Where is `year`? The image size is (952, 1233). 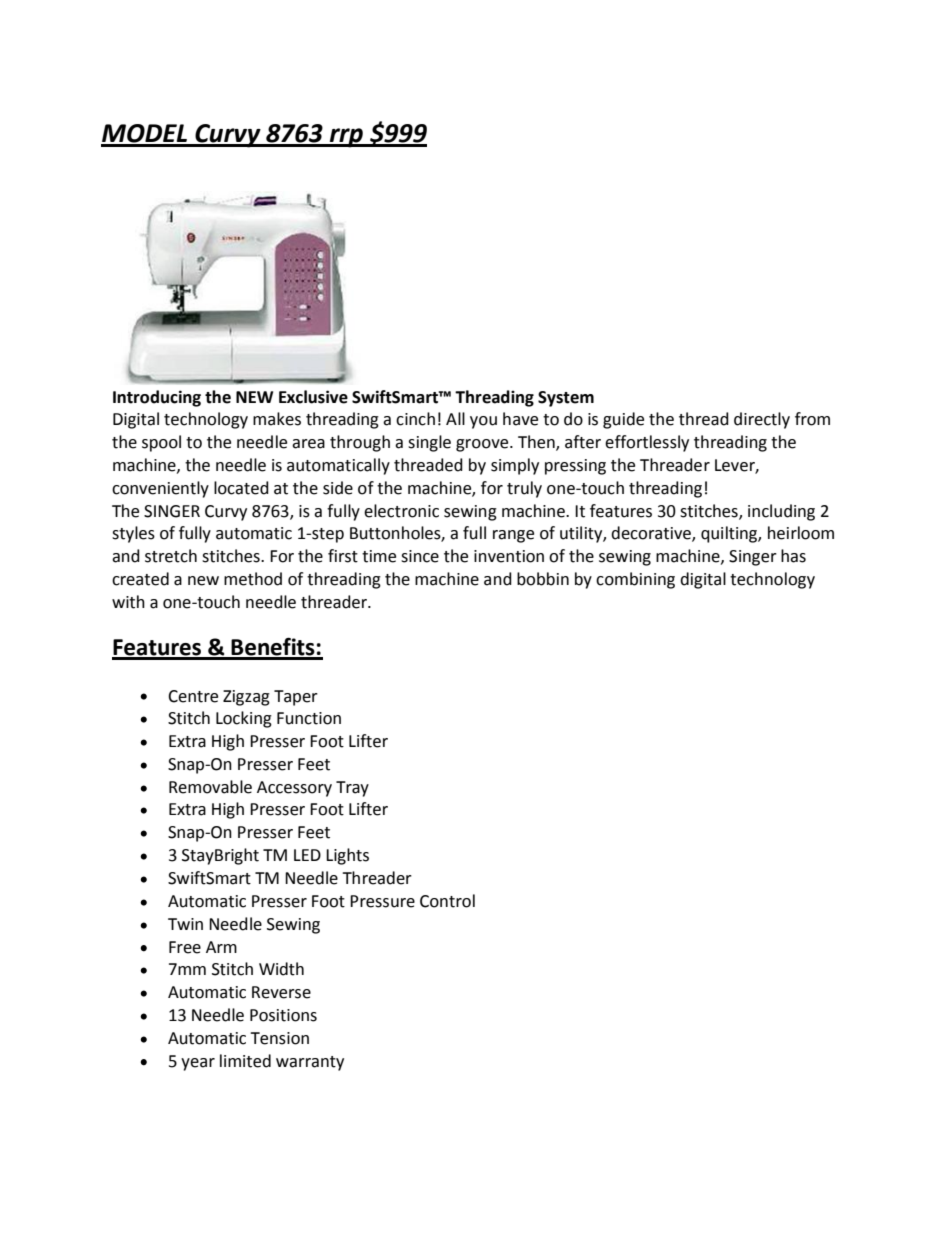 year is located at coordinates (198, 1064).
